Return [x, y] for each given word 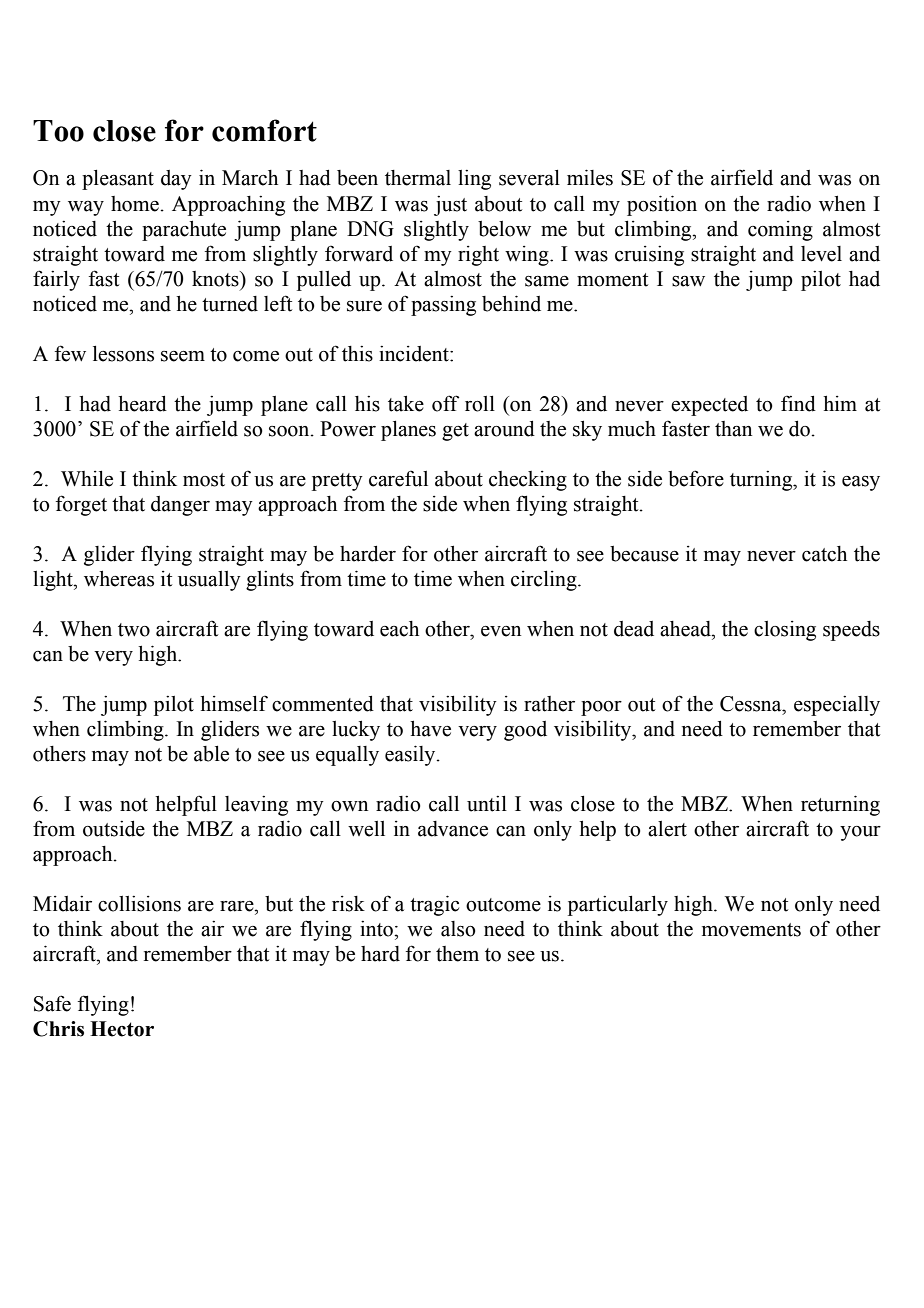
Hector [122, 1029]
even [501, 631]
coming [780, 231]
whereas [119, 578]
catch [824, 554]
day [176, 180]
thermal [418, 178]
